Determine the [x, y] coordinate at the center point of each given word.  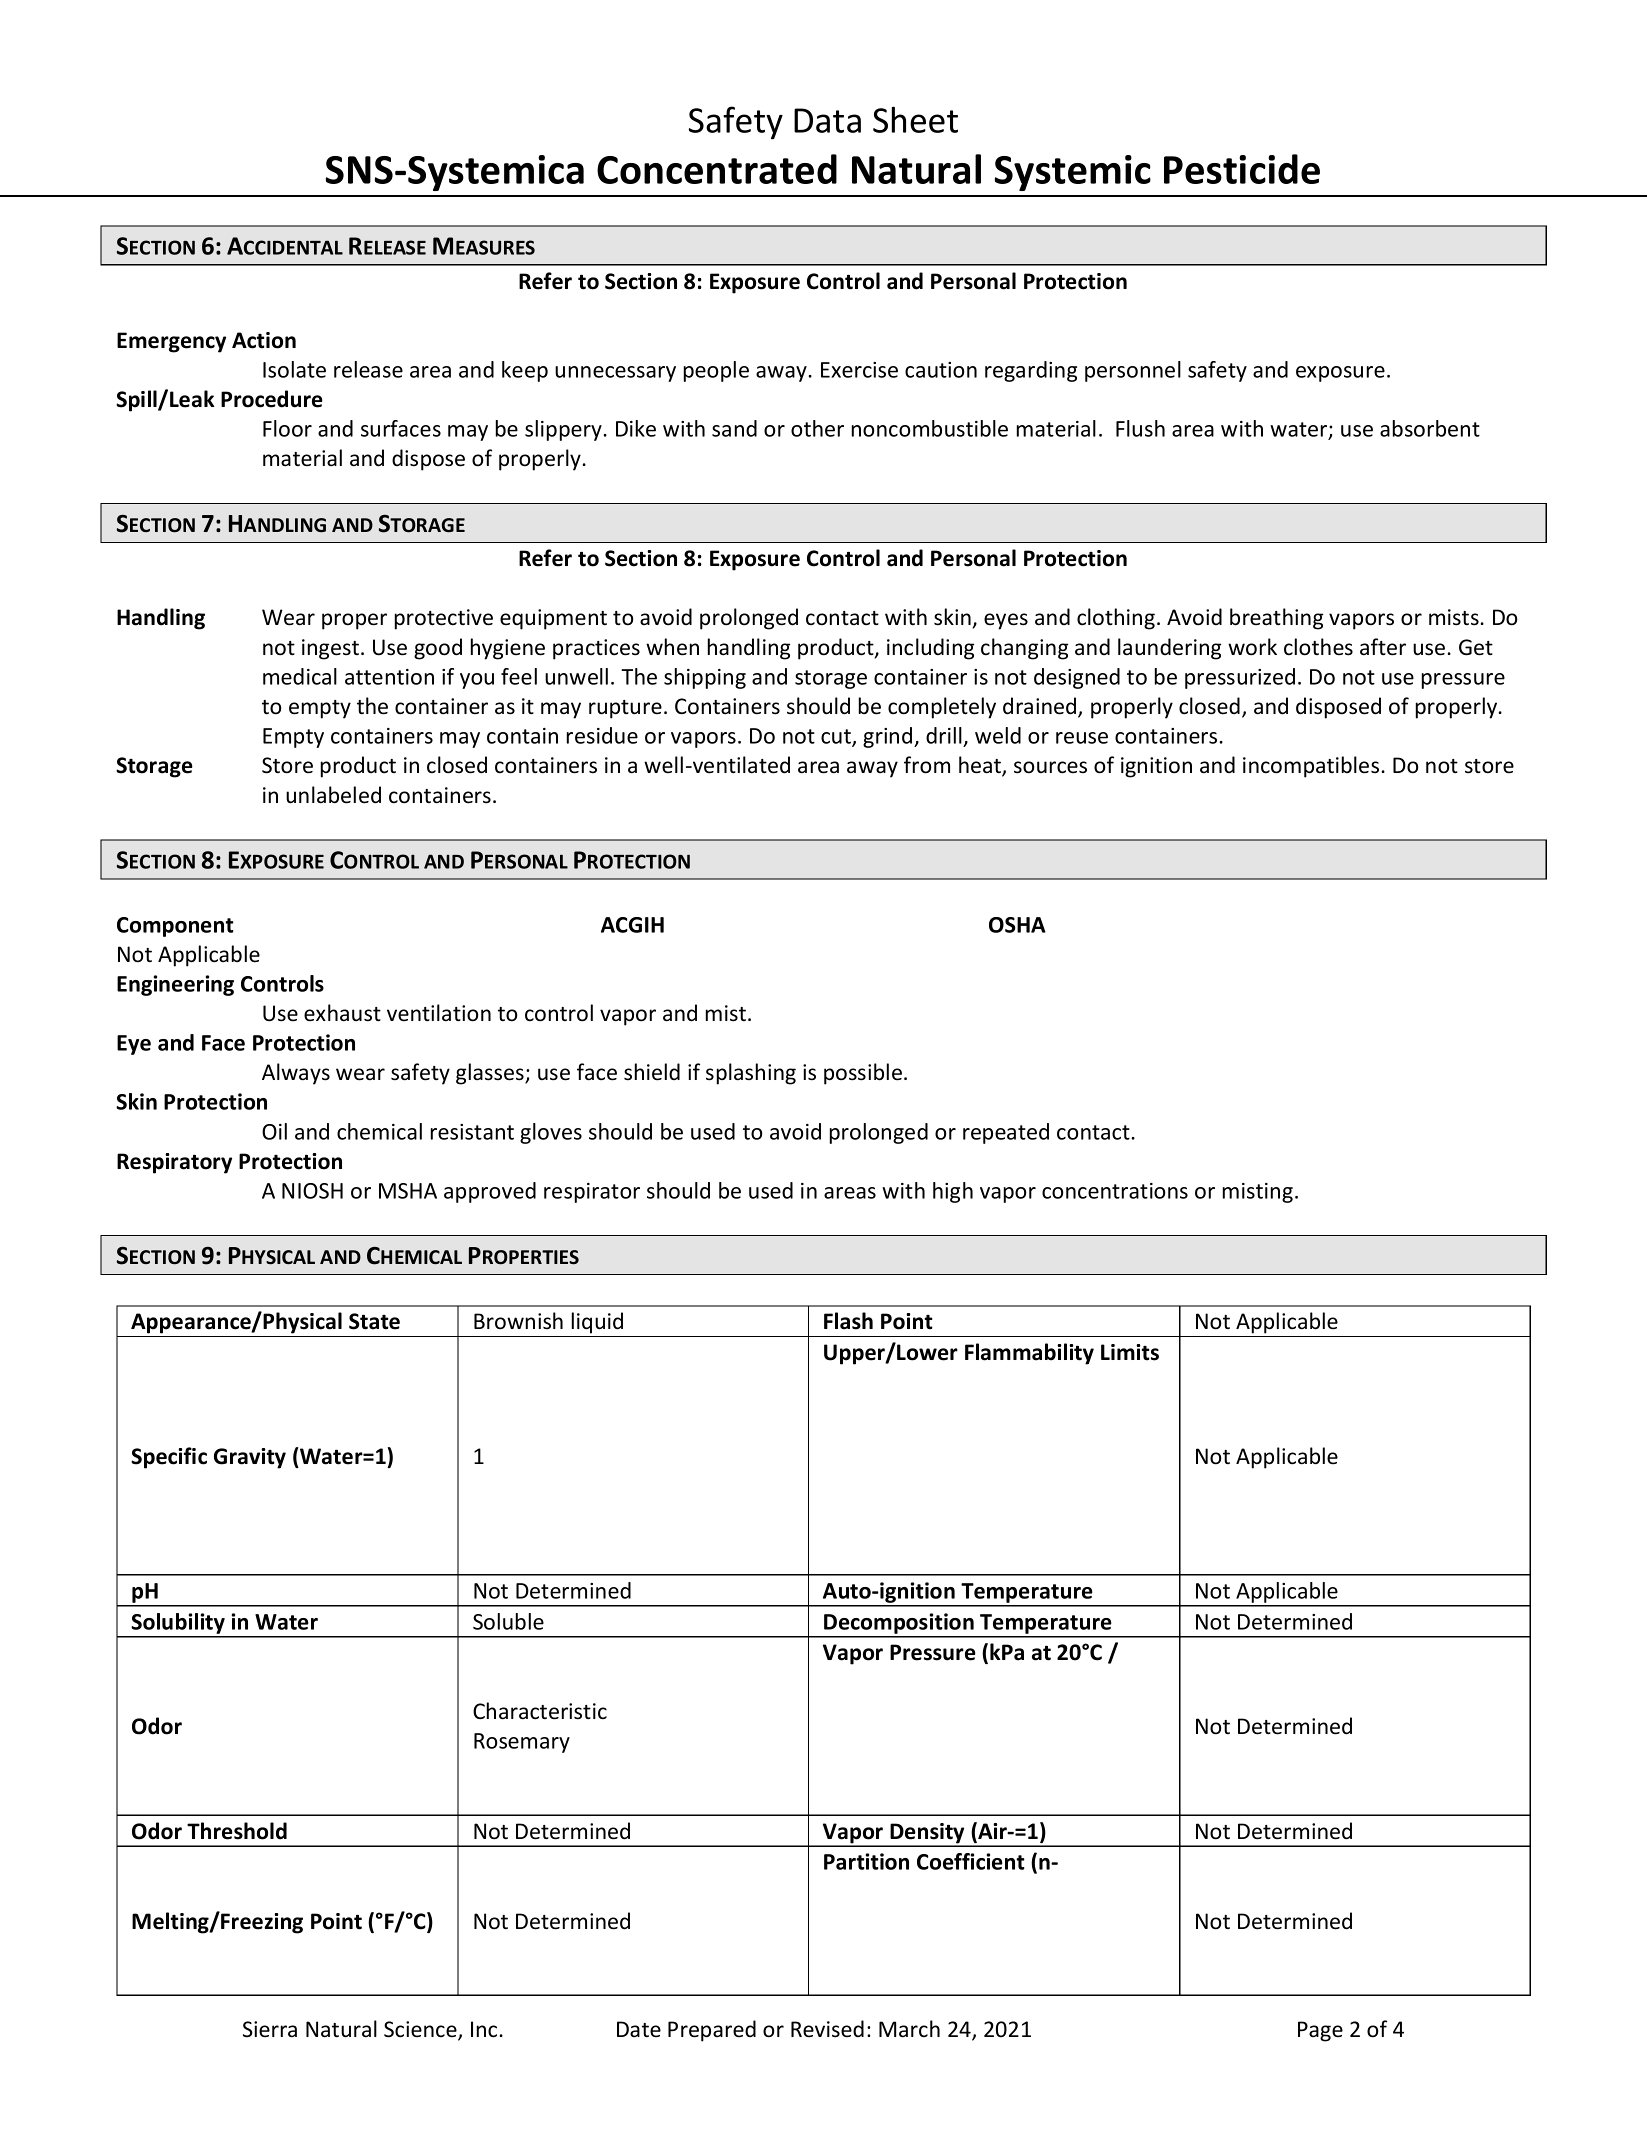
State [374, 1321]
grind [889, 737]
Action [264, 340]
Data [827, 120]
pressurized [1240, 678]
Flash [848, 1321]
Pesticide [1242, 169]
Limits [1130, 1352]
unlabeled [333, 795]
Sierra [270, 2029]
